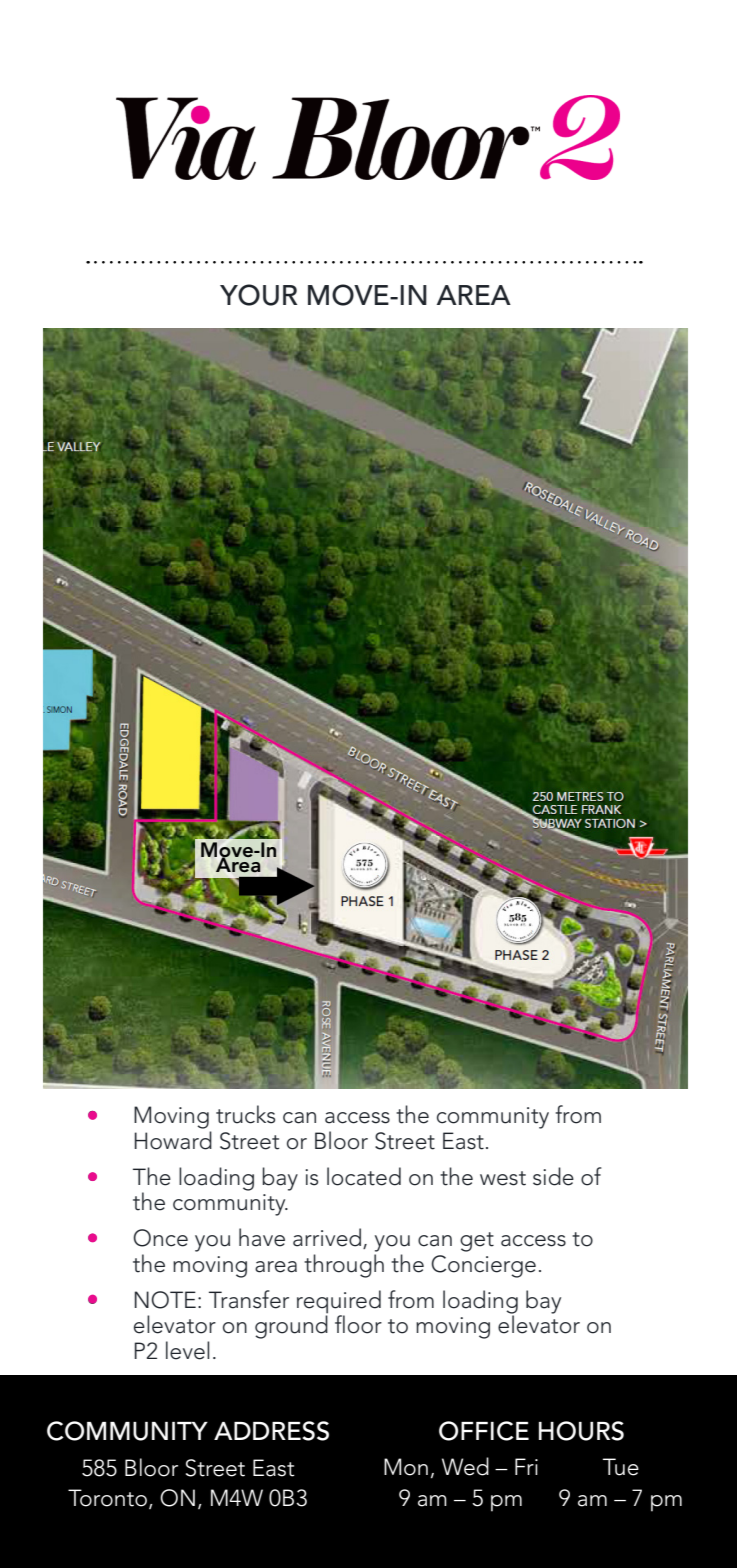  I want to click on trucks, so click(245, 1114).
